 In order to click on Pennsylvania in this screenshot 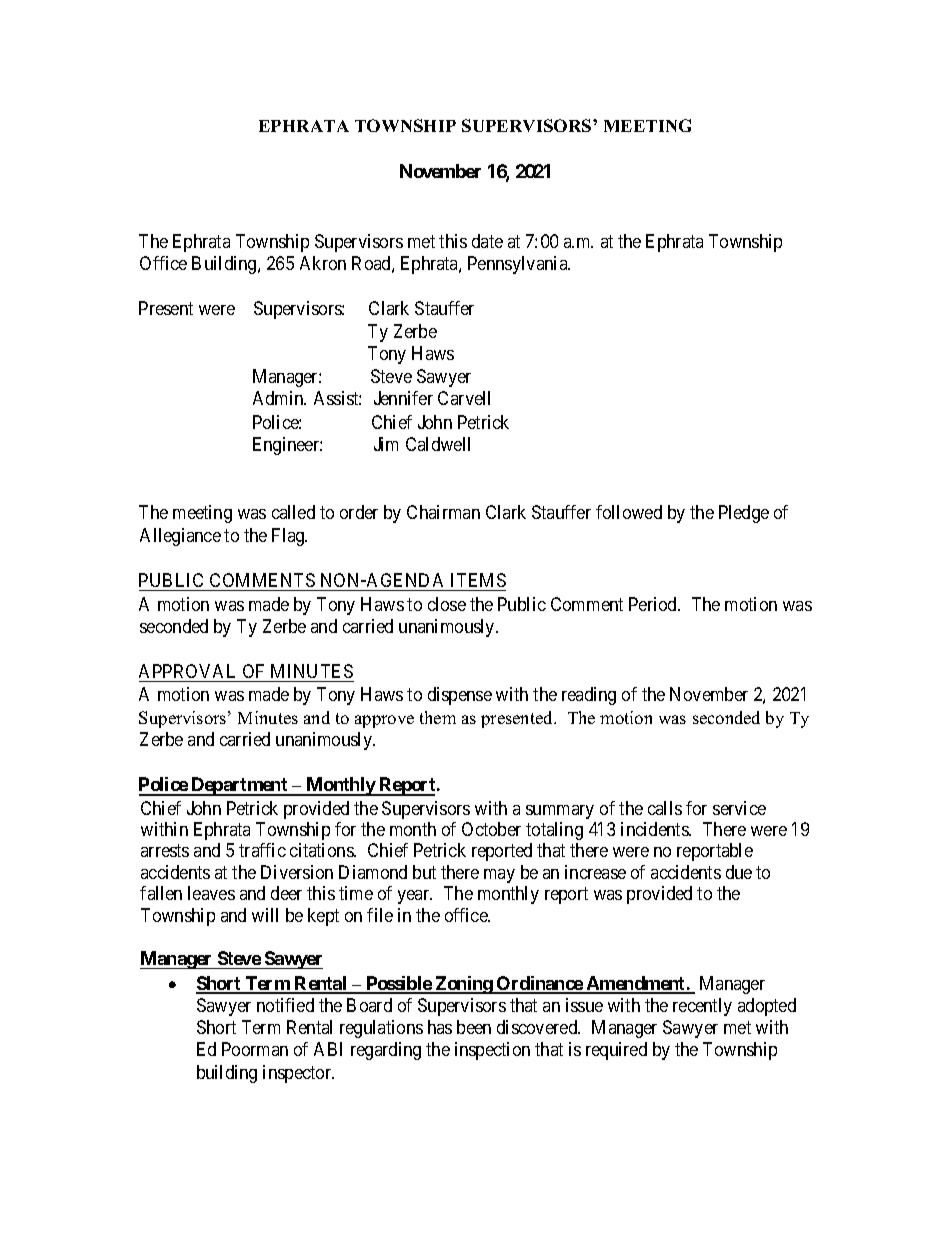, I will do `click(519, 265)`.
